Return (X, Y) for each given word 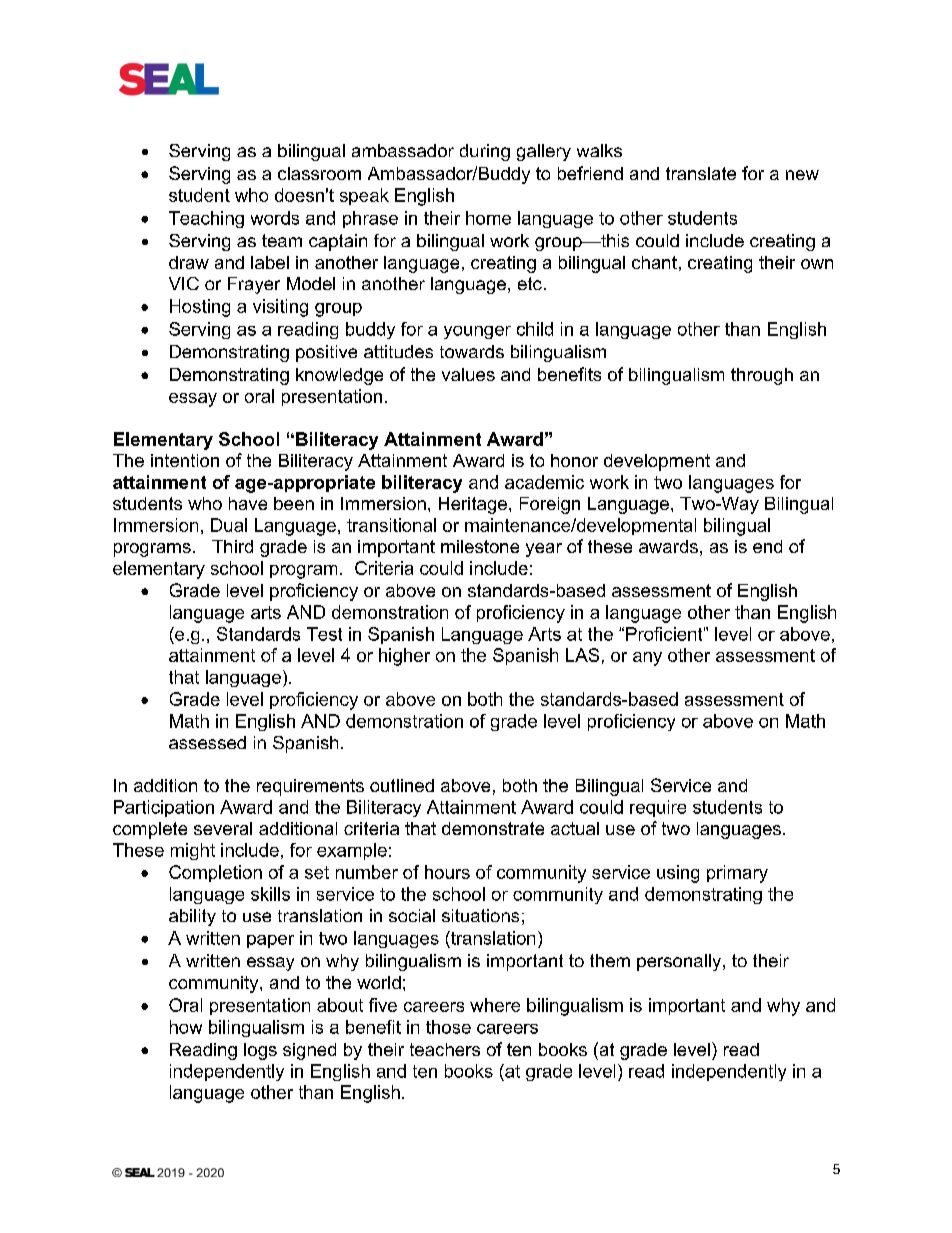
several (223, 828)
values (468, 374)
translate (701, 173)
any (647, 659)
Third (232, 546)
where (495, 1005)
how (186, 1027)
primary (737, 874)
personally (680, 962)
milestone (480, 546)
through (762, 376)
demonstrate (493, 828)
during (485, 152)
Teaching (206, 219)
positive (326, 353)
